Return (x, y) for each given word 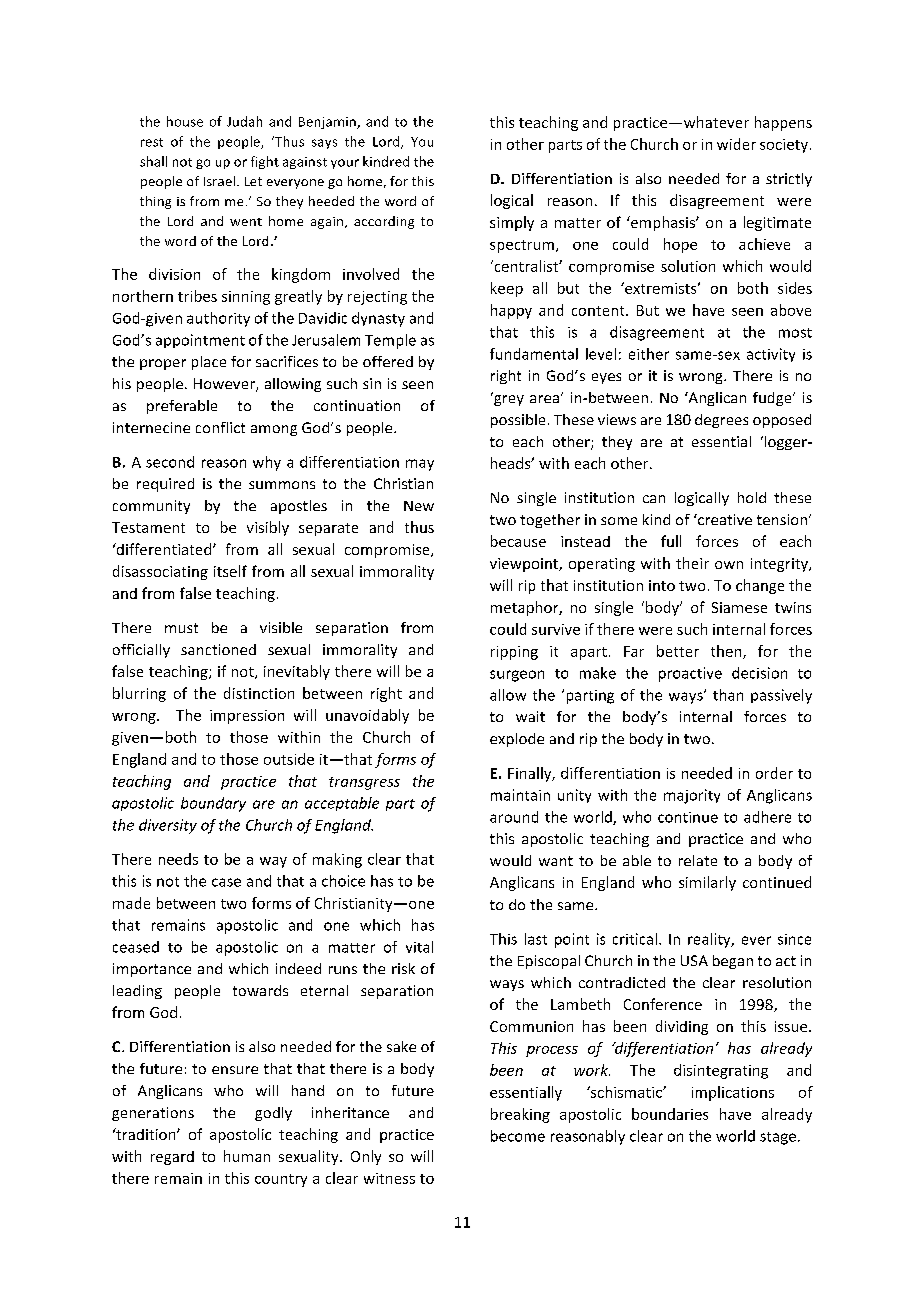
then (727, 652)
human (247, 1156)
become (518, 1136)
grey (508, 399)
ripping (514, 653)
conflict (220, 427)
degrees (721, 421)
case (226, 882)
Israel (221, 181)
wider (736, 144)
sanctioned (218, 649)
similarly (707, 883)
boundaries (670, 1114)
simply (512, 223)
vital (419, 947)
